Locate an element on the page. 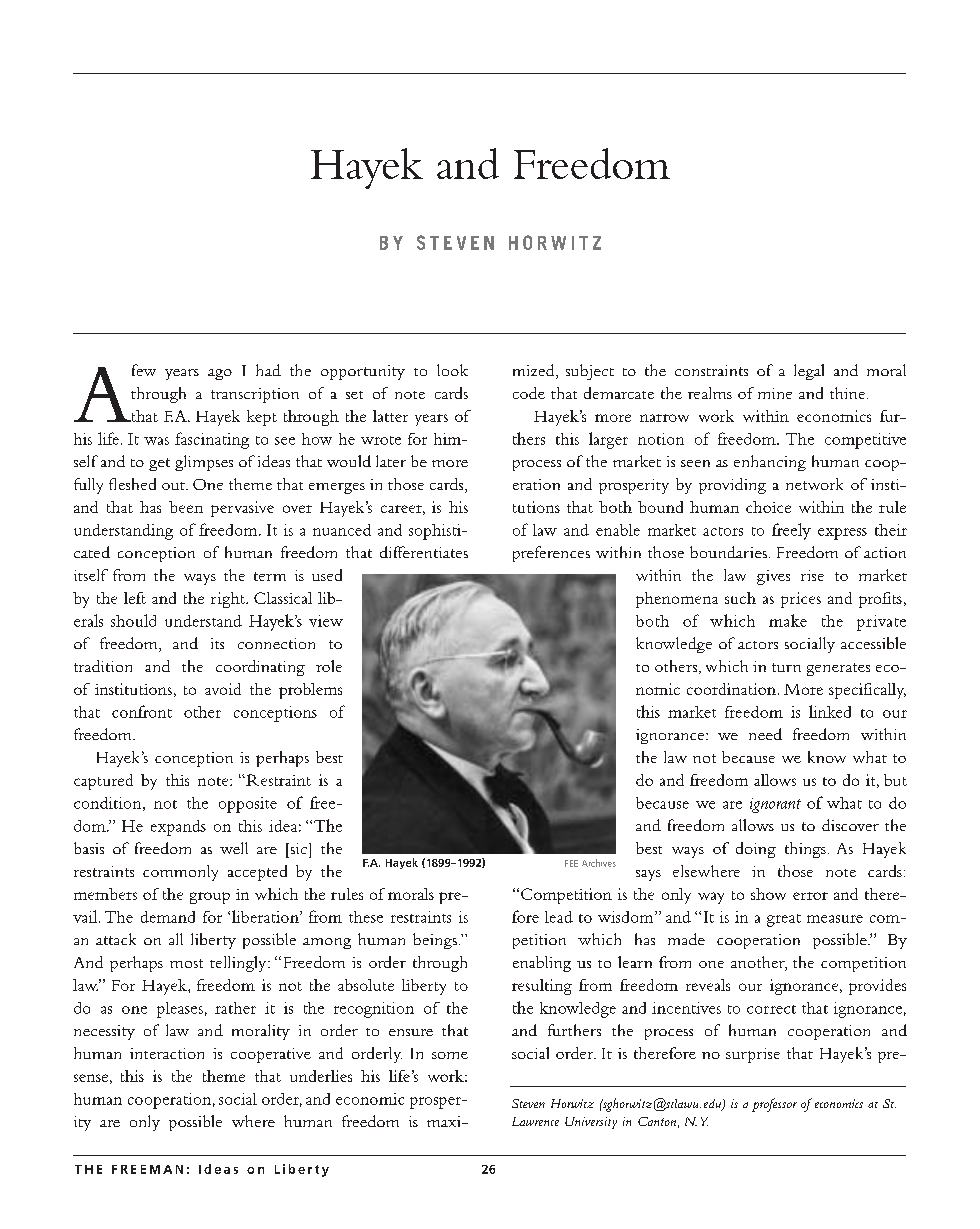 The width and height of the document is (980, 1229). professor is located at coordinates (774, 1105).
